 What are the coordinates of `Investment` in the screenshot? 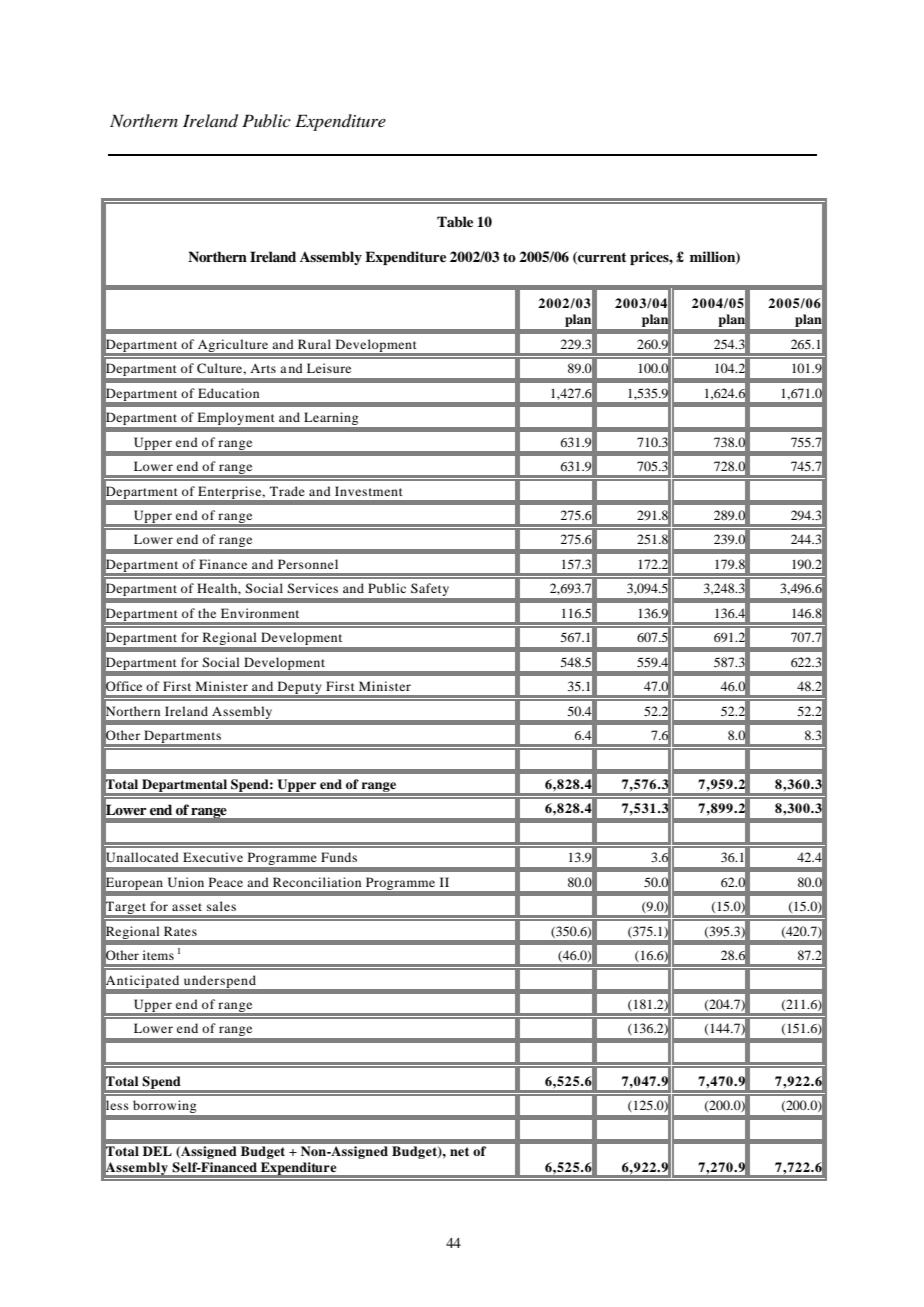 It's located at (369, 491).
